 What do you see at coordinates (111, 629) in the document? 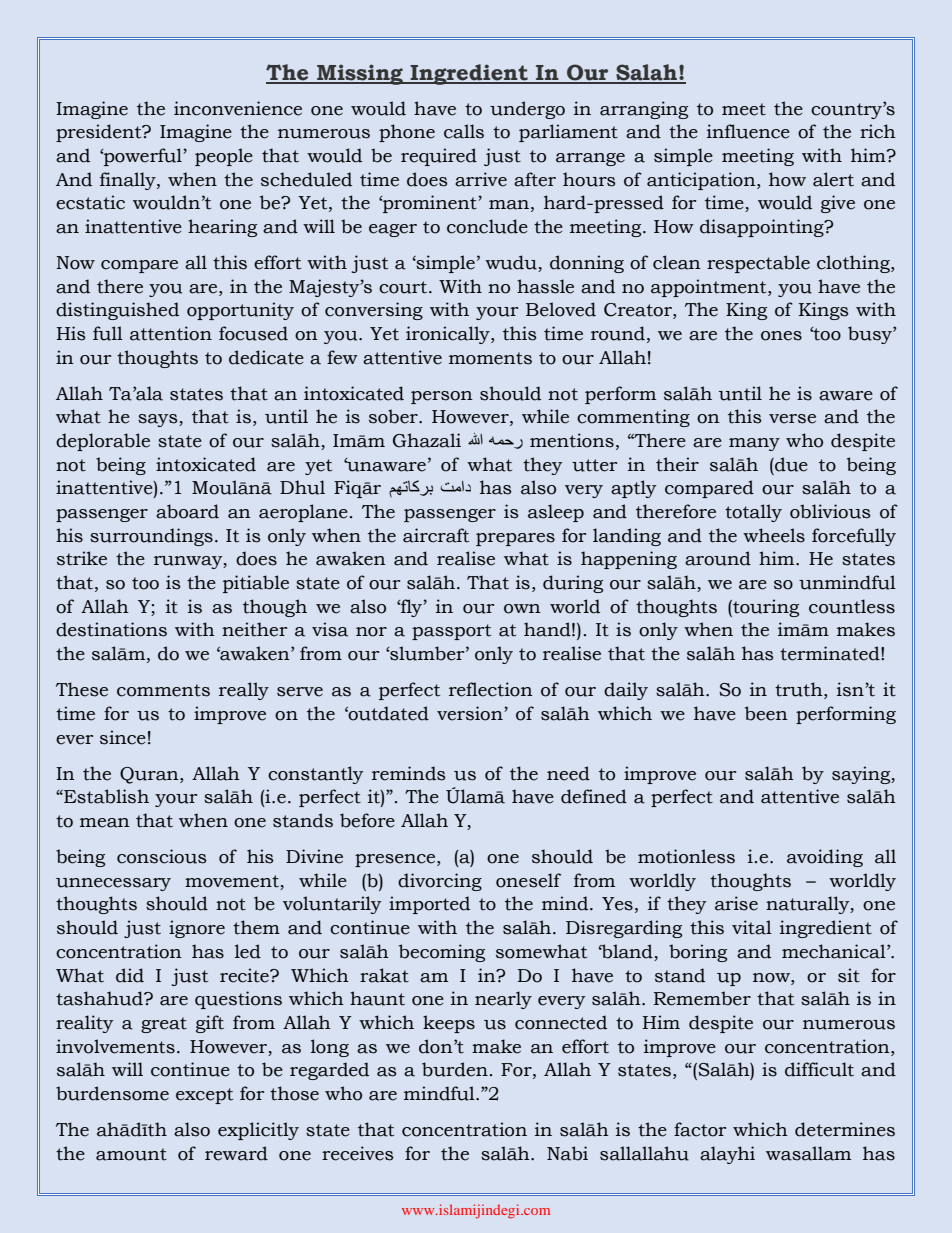
I see `destinations` at bounding box center [111, 629].
